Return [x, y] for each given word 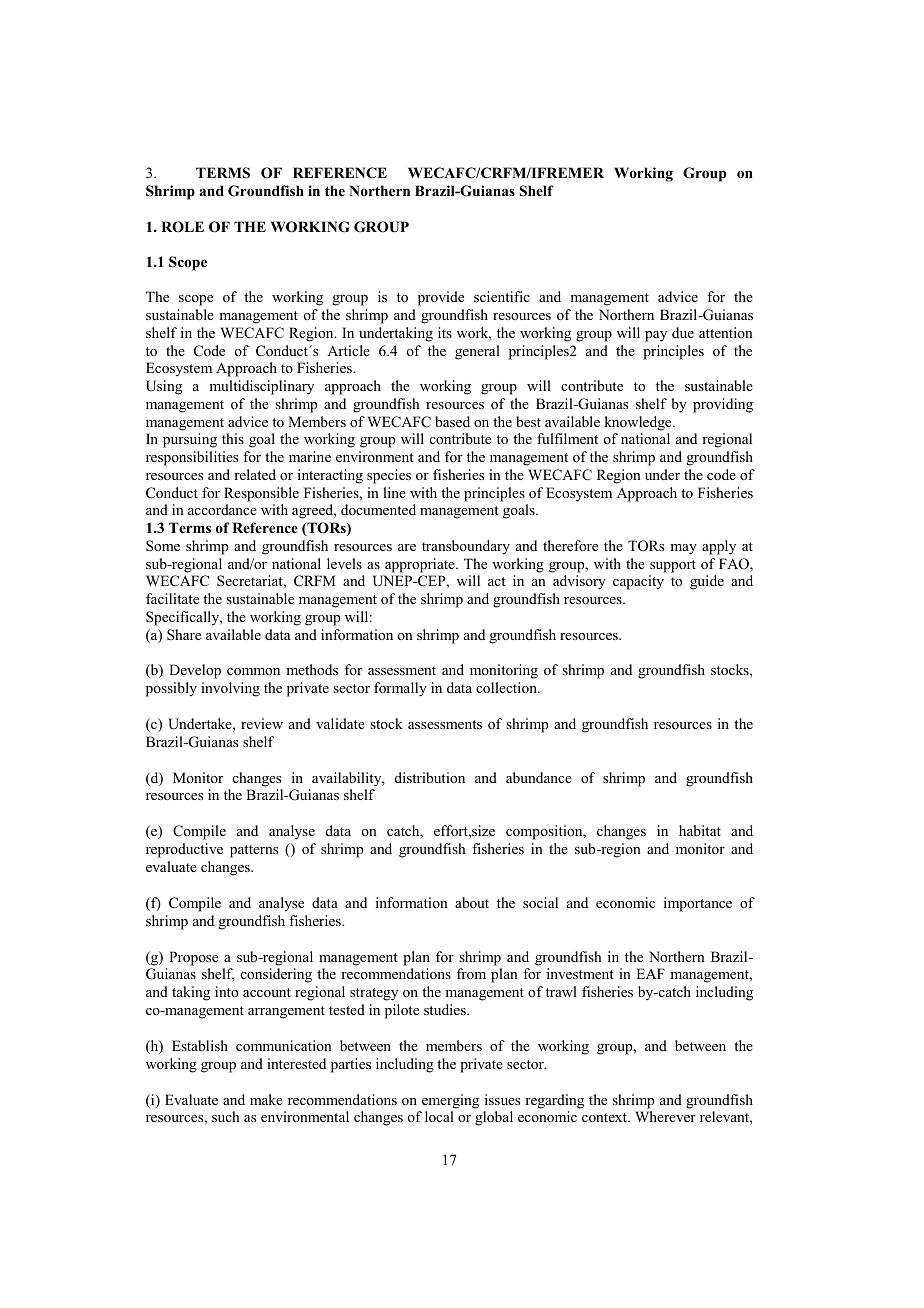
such [226, 1116]
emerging [450, 1101]
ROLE [182, 227]
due [683, 332]
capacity [638, 582]
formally [400, 689]
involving [230, 689]
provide [441, 298]
